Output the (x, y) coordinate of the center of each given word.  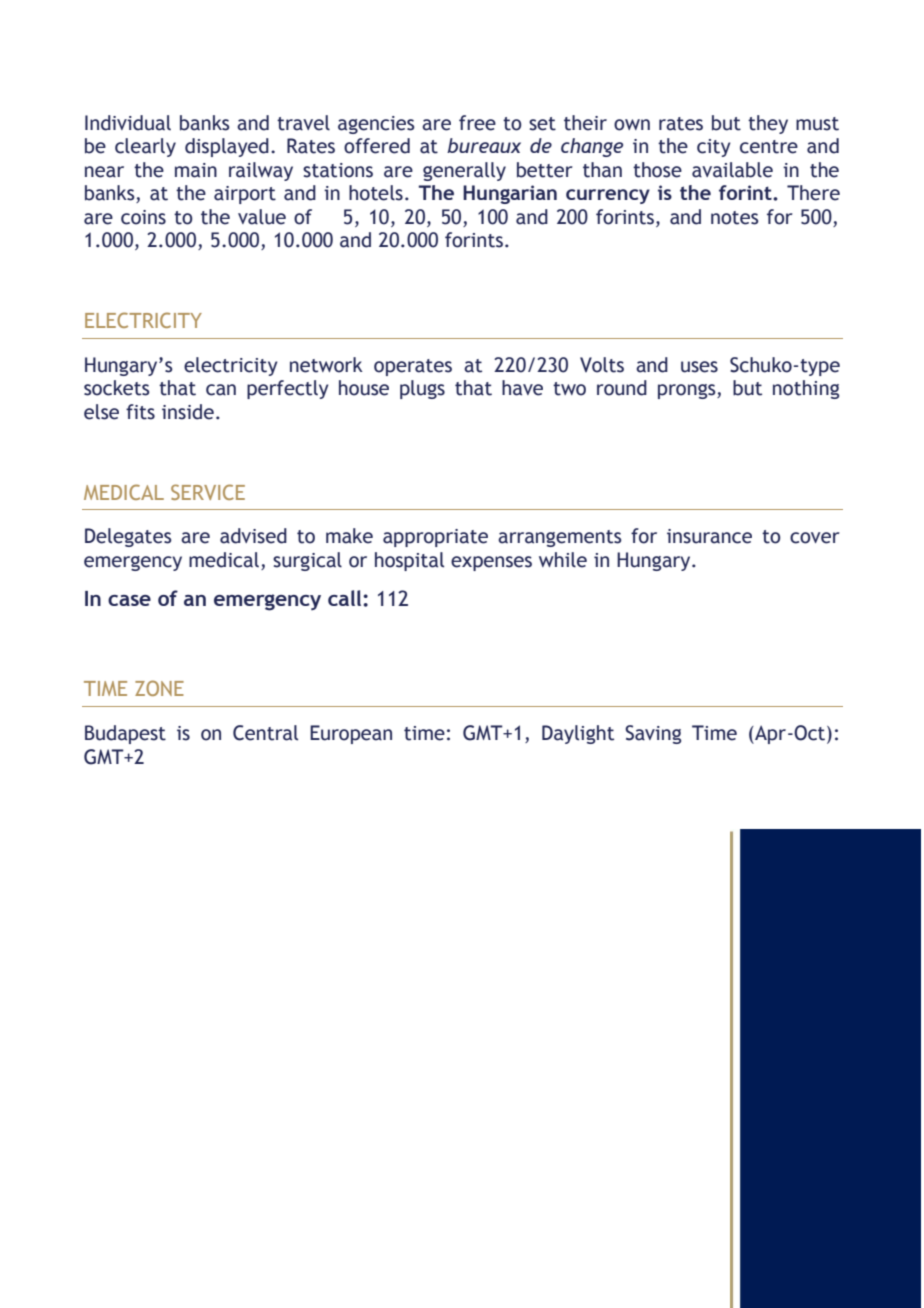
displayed (227, 147)
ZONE (159, 688)
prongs (688, 391)
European (351, 734)
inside (188, 412)
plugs (422, 389)
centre (769, 147)
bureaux (484, 145)
